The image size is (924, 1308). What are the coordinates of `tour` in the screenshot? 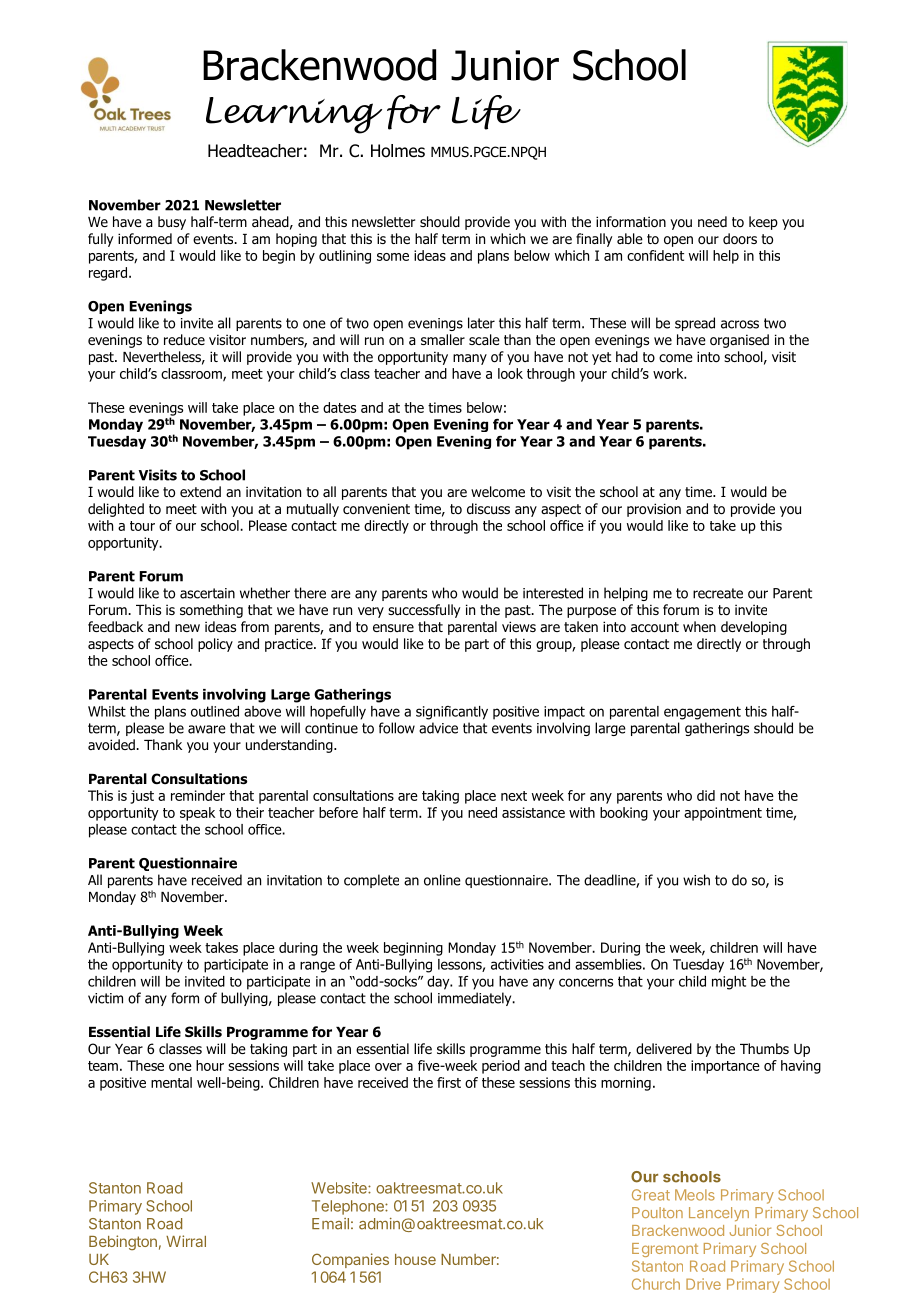 It's located at (142, 526).
